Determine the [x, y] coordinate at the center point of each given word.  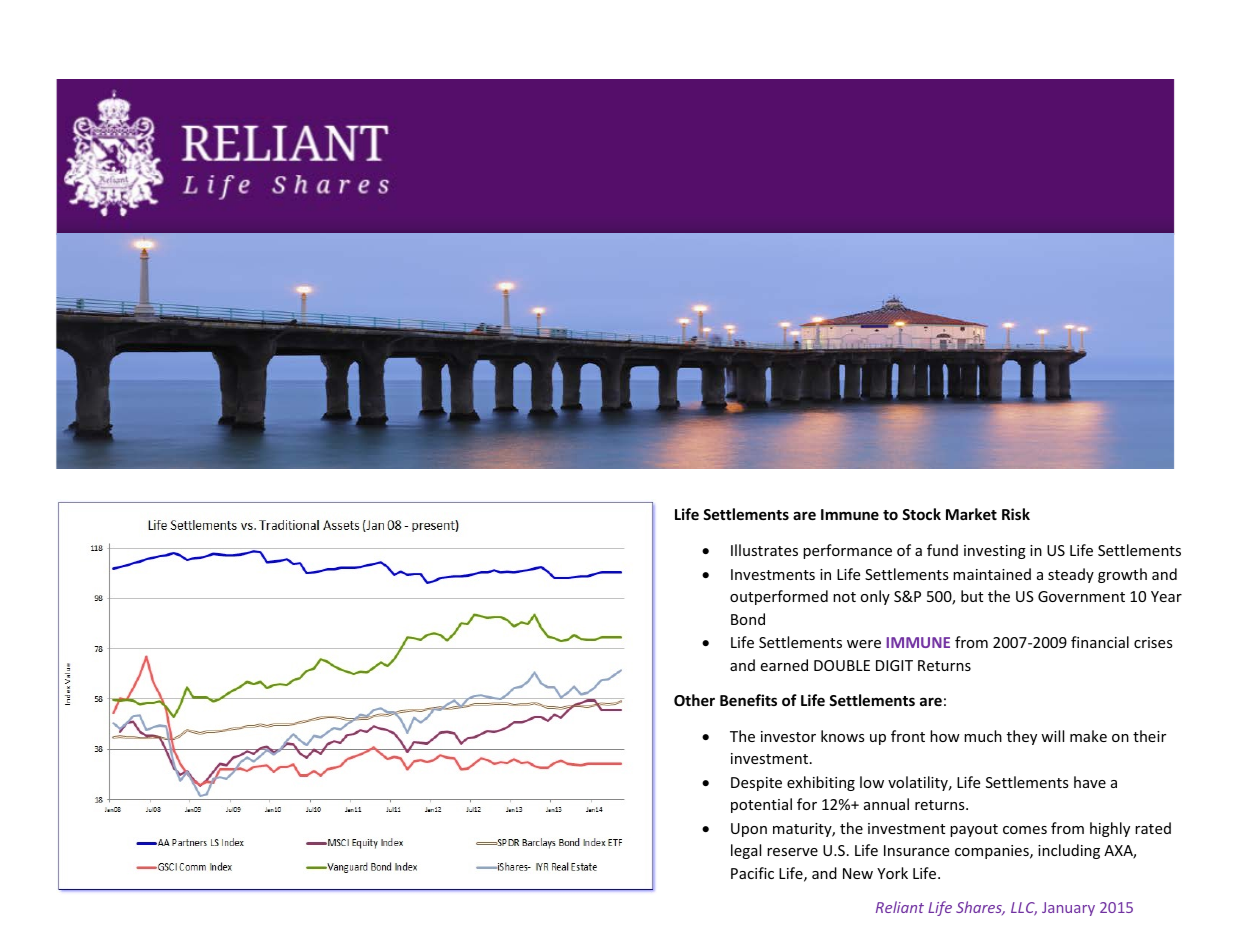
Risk [1016, 514]
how [945, 736]
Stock [921, 514]
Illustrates [764, 550]
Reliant [900, 907]
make [1088, 736]
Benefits [748, 700]
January [1068, 909]
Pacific [752, 873]
